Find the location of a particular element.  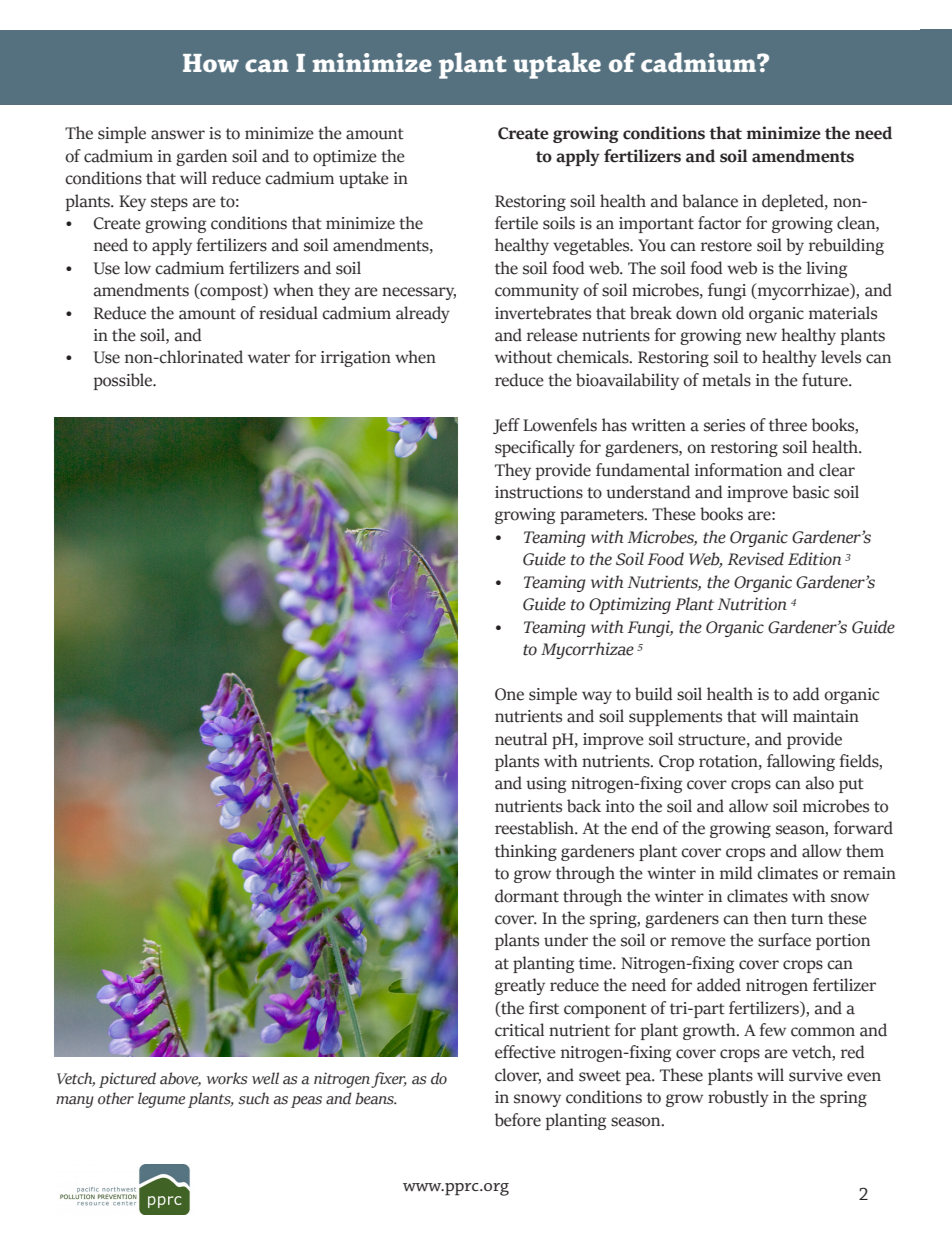

optimize is located at coordinates (345, 158).
